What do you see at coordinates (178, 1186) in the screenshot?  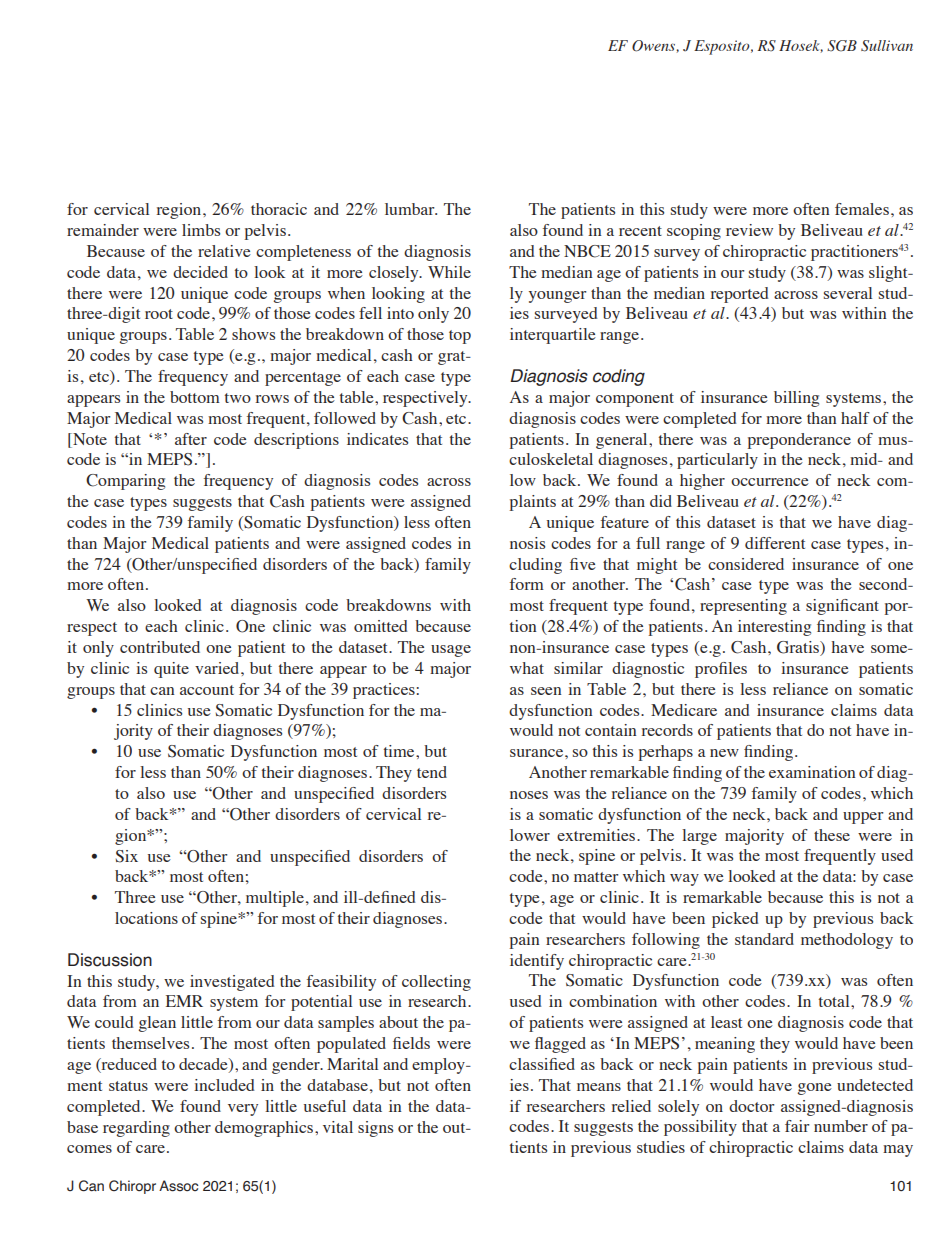 I see `Assoc` at bounding box center [178, 1186].
